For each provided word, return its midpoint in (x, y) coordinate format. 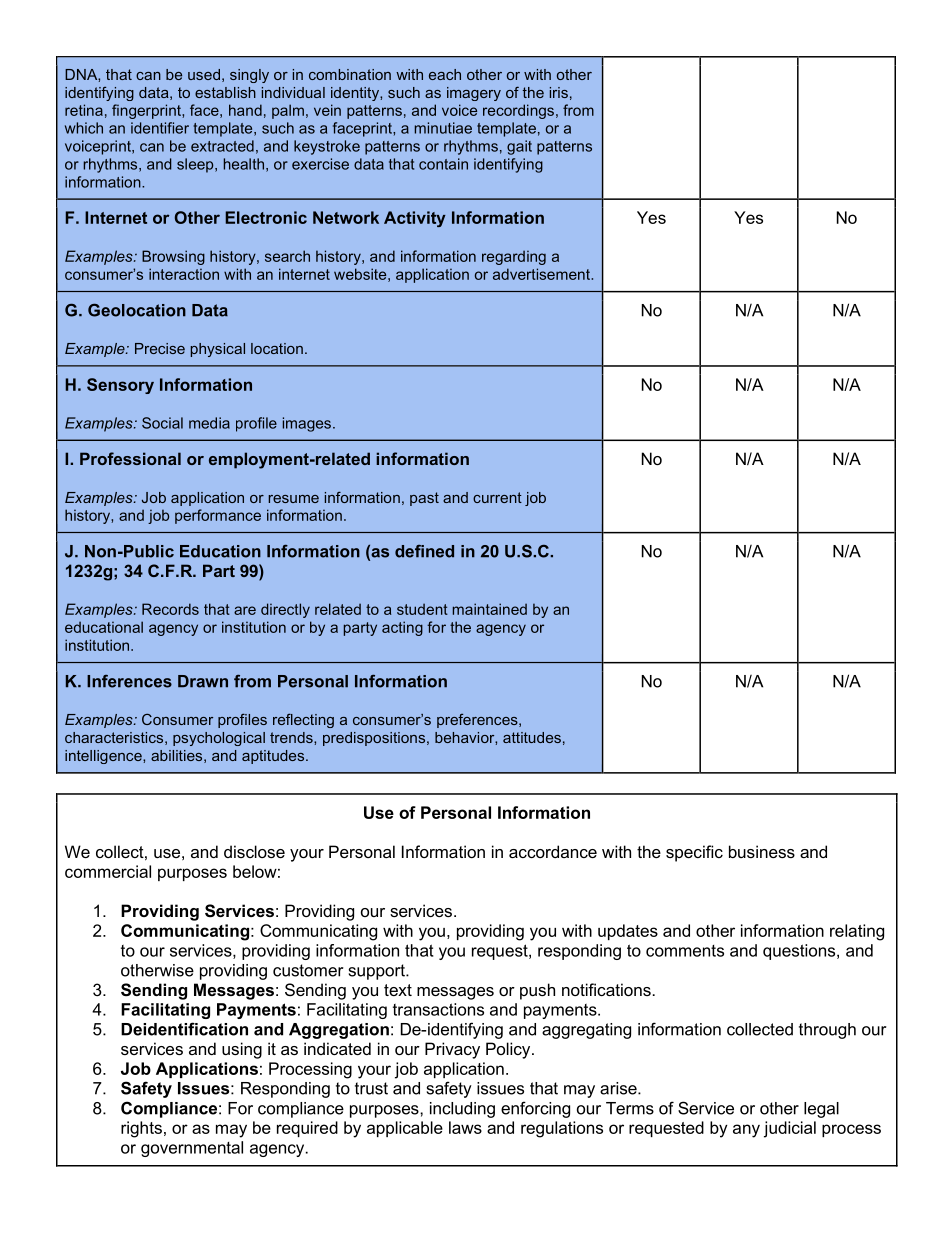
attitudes (532, 737)
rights (141, 1129)
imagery (474, 94)
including (462, 1110)
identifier (160, 128)
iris (559, 92)
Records (170, 609)
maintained (490, 609)
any (746, 1131)
